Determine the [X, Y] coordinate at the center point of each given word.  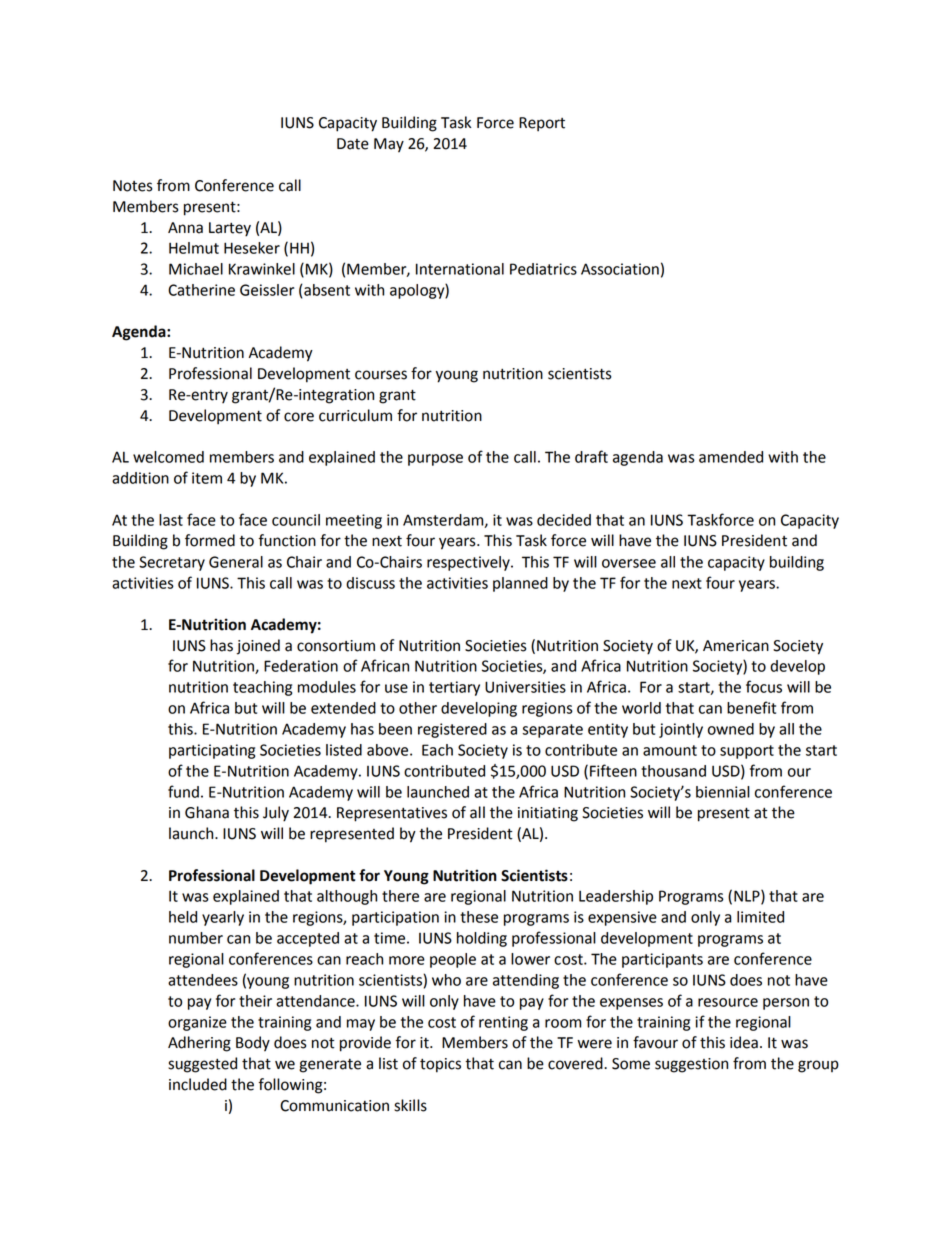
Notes [133, 186]
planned [520, 584]
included [198, 1084]
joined [258, 647]
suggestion [691, 1065]
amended [731, 457]
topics [440, 1065]
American [736, 646]
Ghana [207, 812]
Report [542, 124]
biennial [723, 792]
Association [620, 269]
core [299, 417]
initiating [548, 814]
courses [381, 375]
